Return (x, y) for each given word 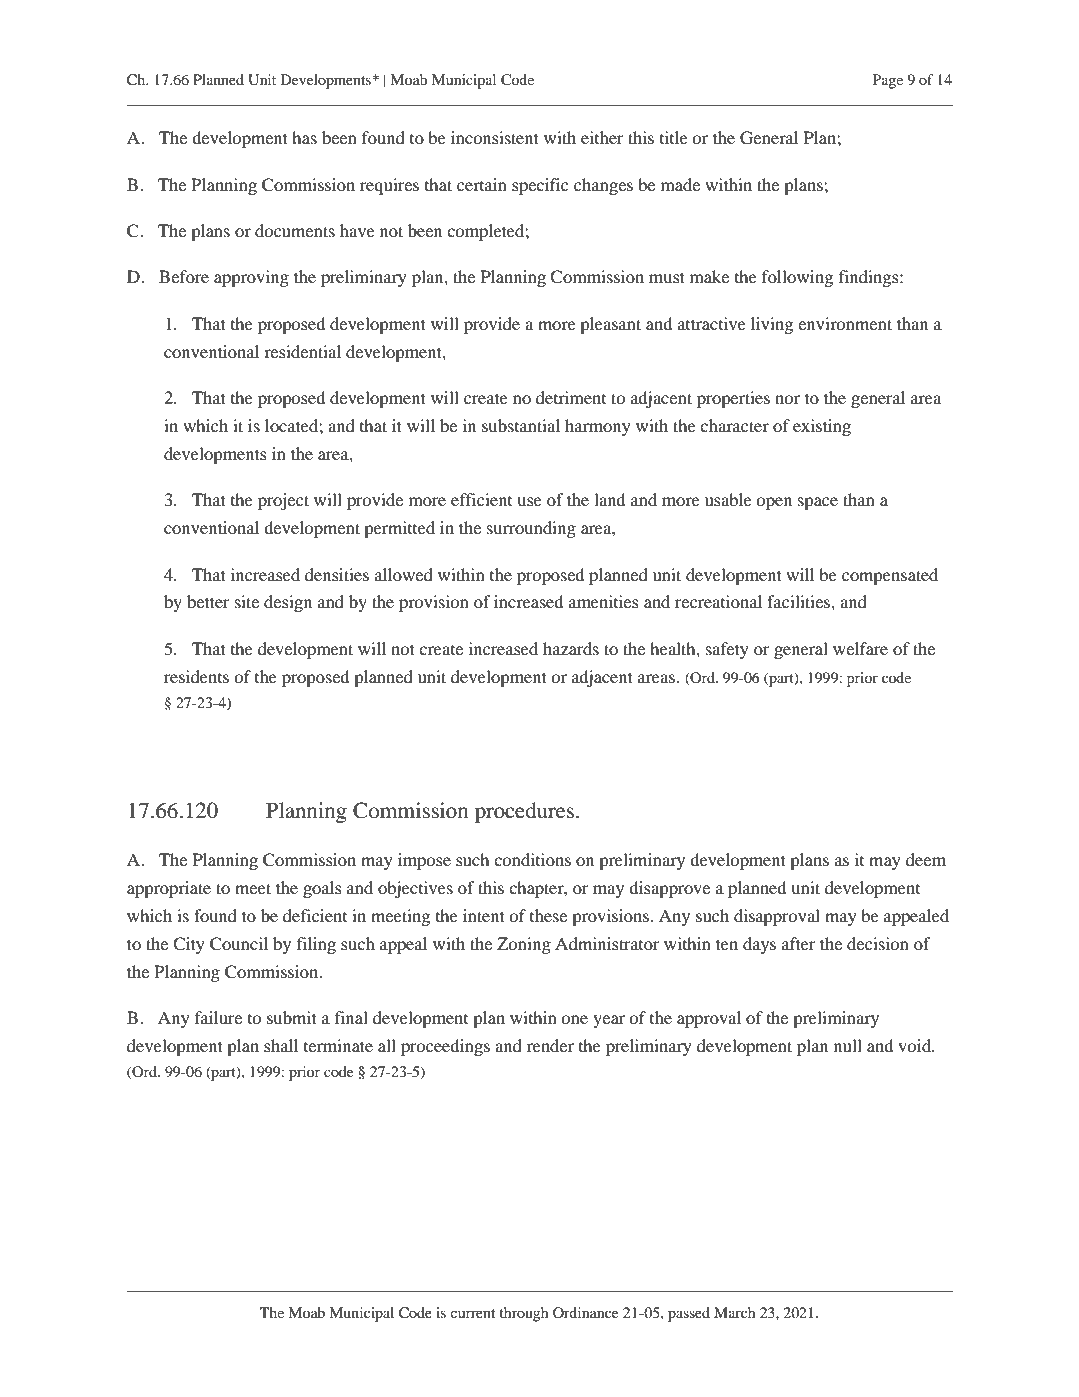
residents (196, 676)
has (304, 137)
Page (888, 81)
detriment (571, 397)
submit (292, 1017)
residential (302, 351)
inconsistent (495, 137)
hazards (571, 648)
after (799, 943)
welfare (860, 648)
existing (822, 427)
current (472, 1313)
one (574, 1019)
